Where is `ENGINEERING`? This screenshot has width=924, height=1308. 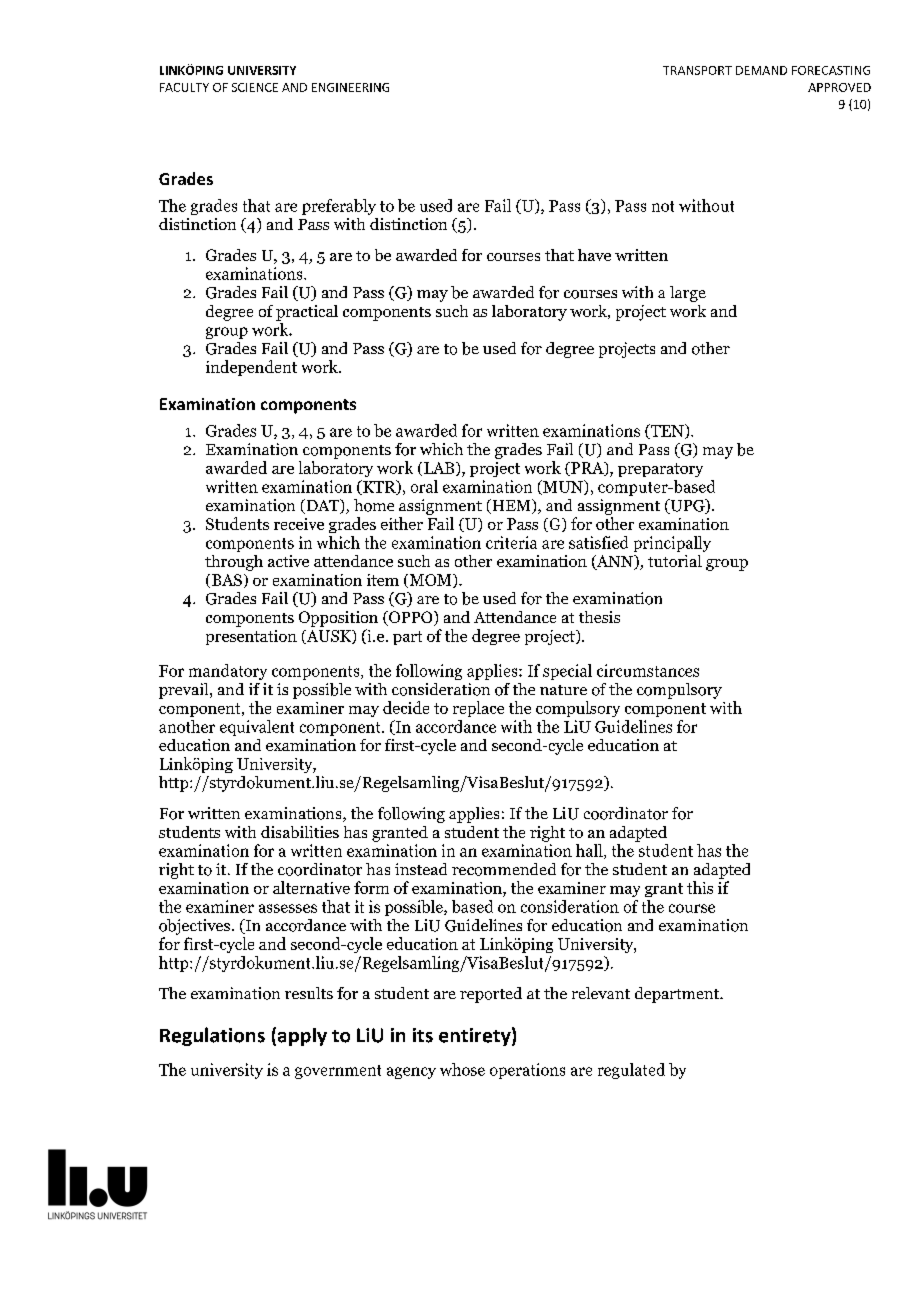 ENGINEERING is located at coordinates (350, 87).
